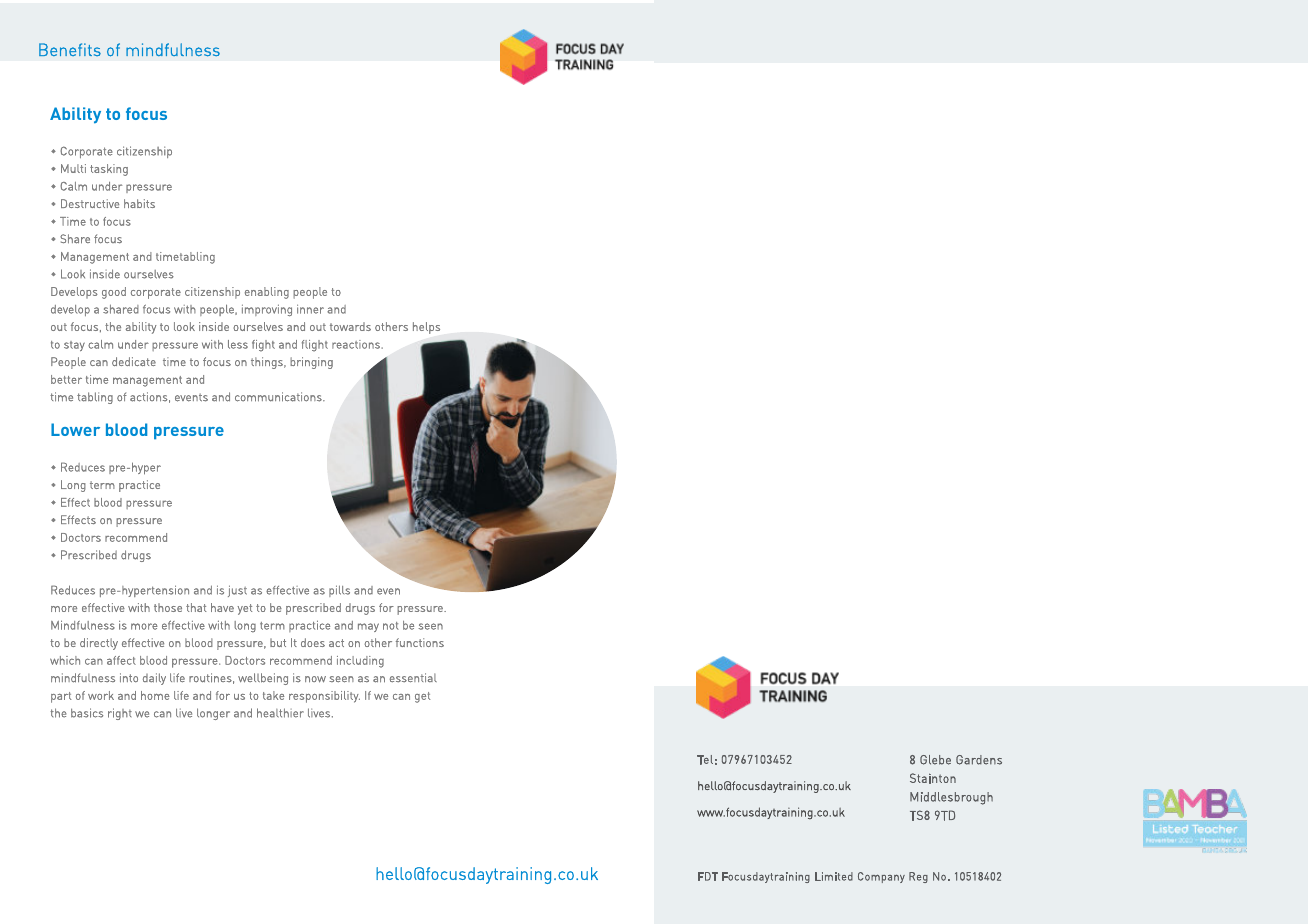  Describe the element at coordinates (70, 49) in the document. I see `Benefits` at that location.
